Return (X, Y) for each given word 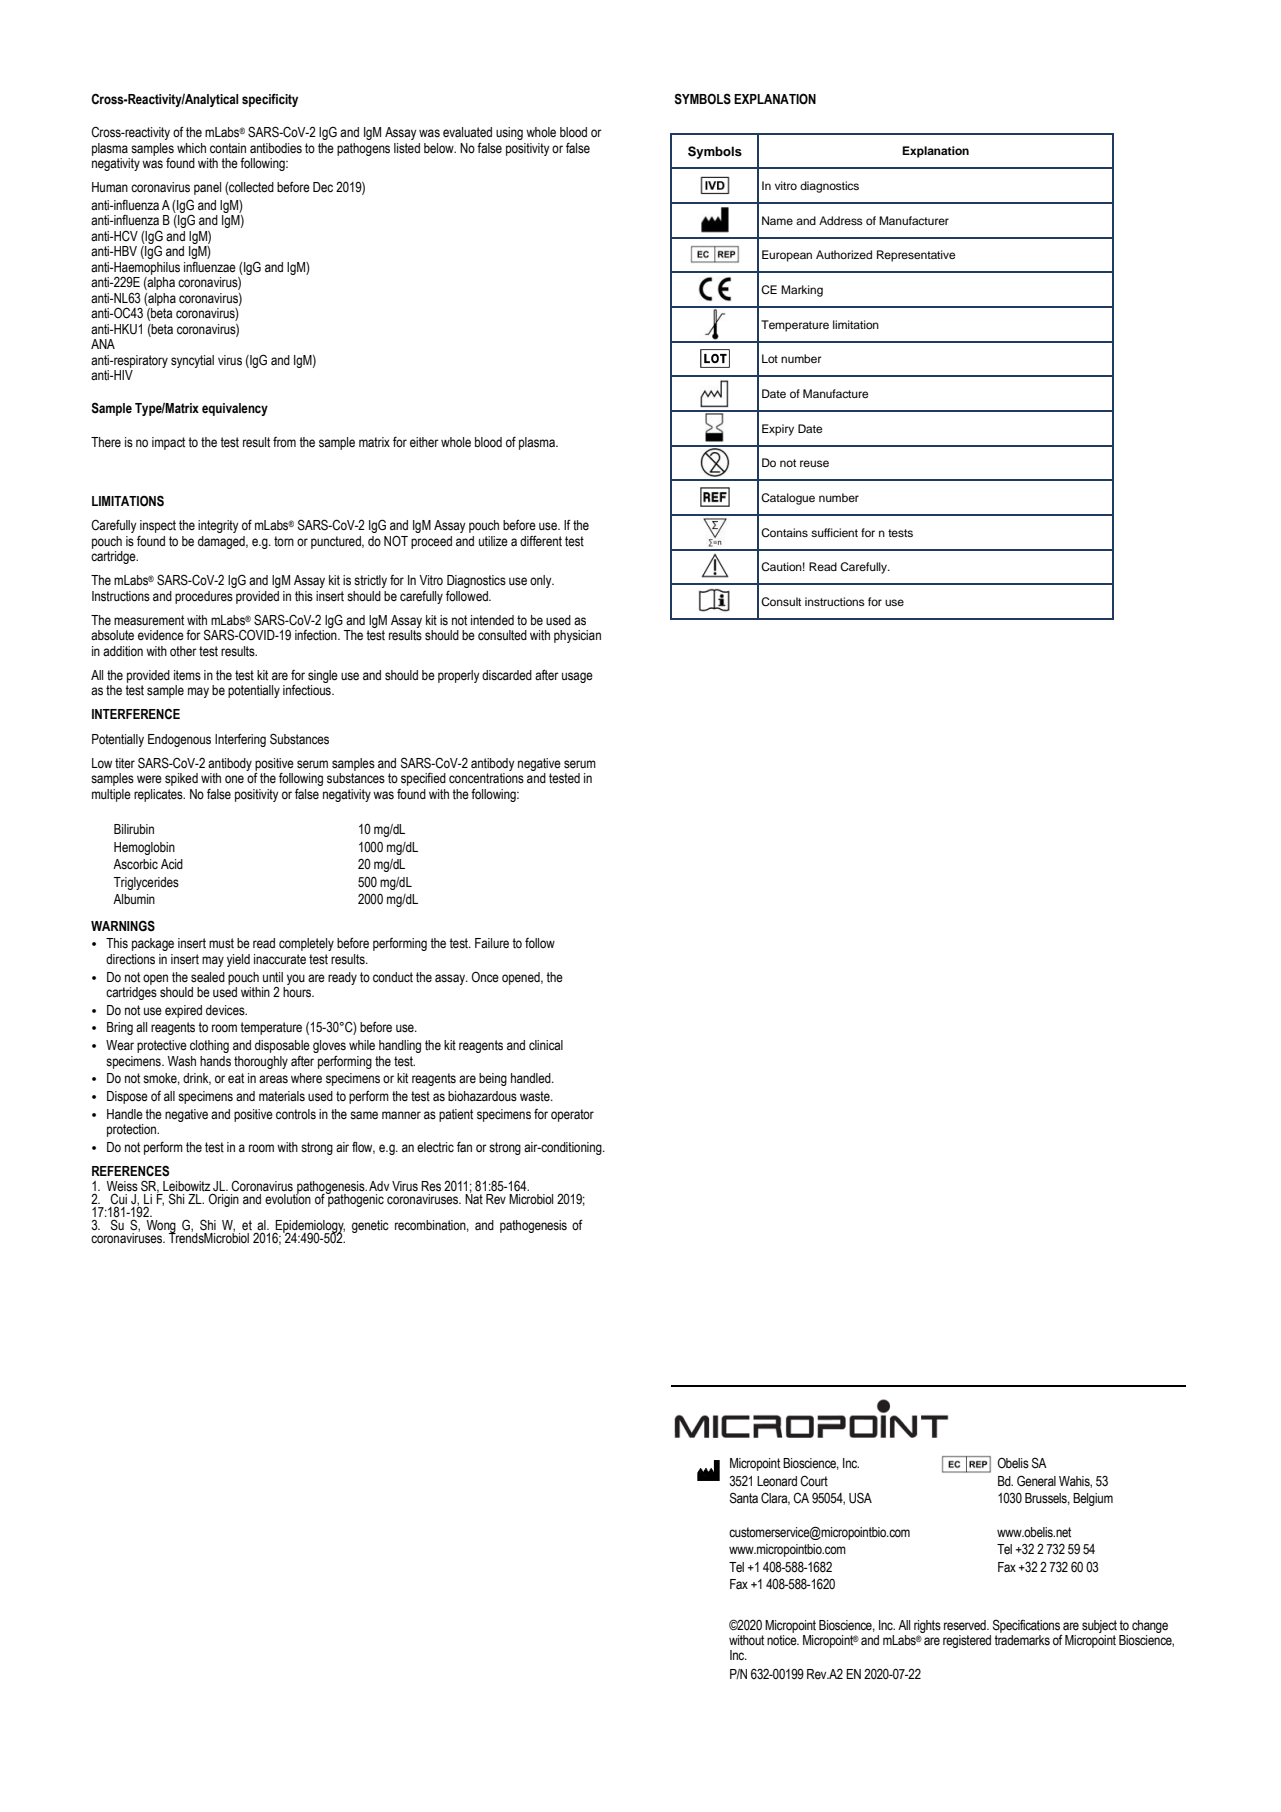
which (191, 148)
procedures (204, 597)
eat (236, 1078)
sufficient (834, 532)
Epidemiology (309, 1227)
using (509, 133)
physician (577, 636)
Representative (916, 256)
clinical (546, 1045)
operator (572, 1115)
